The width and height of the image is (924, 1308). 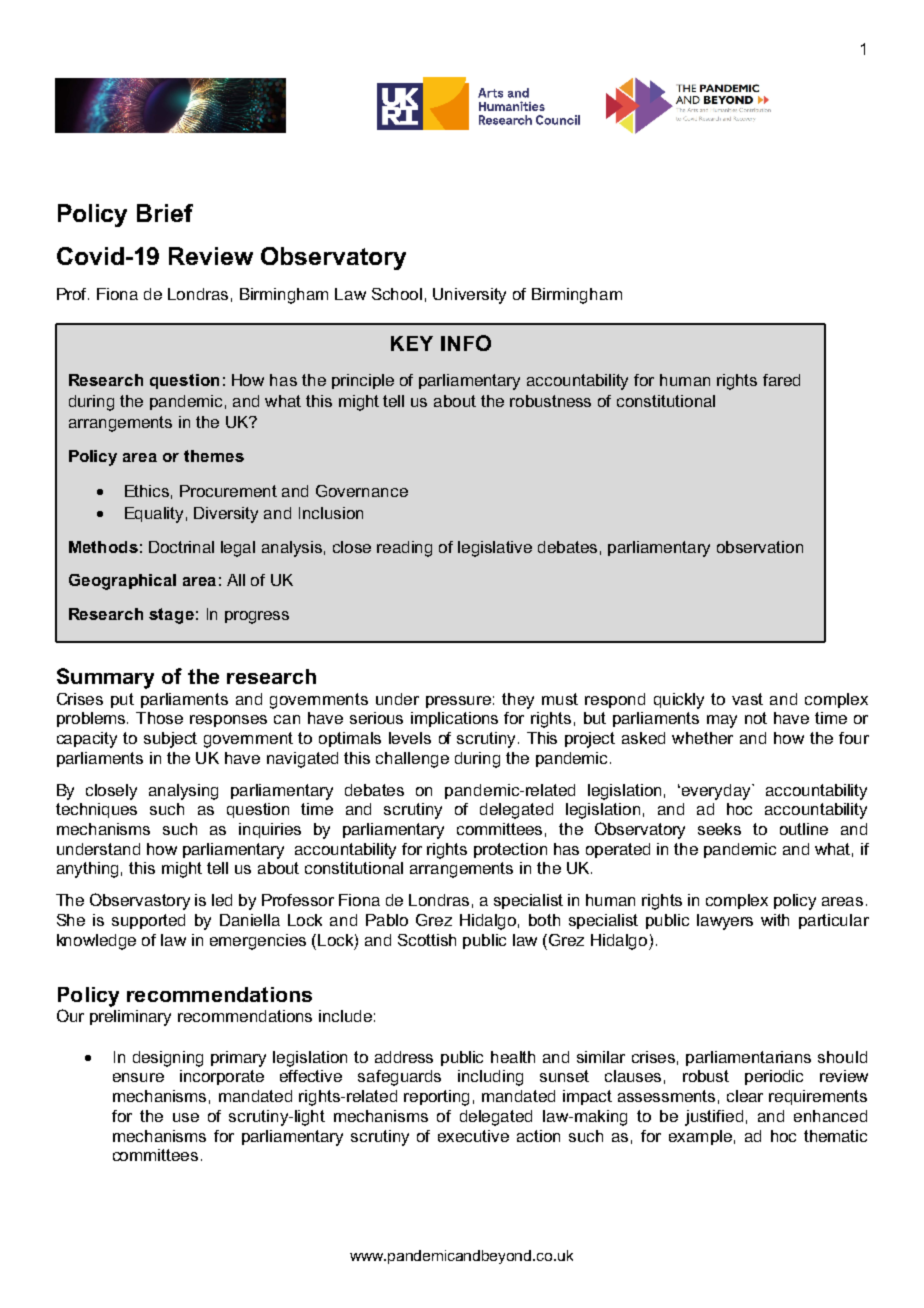 I want to click on fared, so click(x=781, y=380).
